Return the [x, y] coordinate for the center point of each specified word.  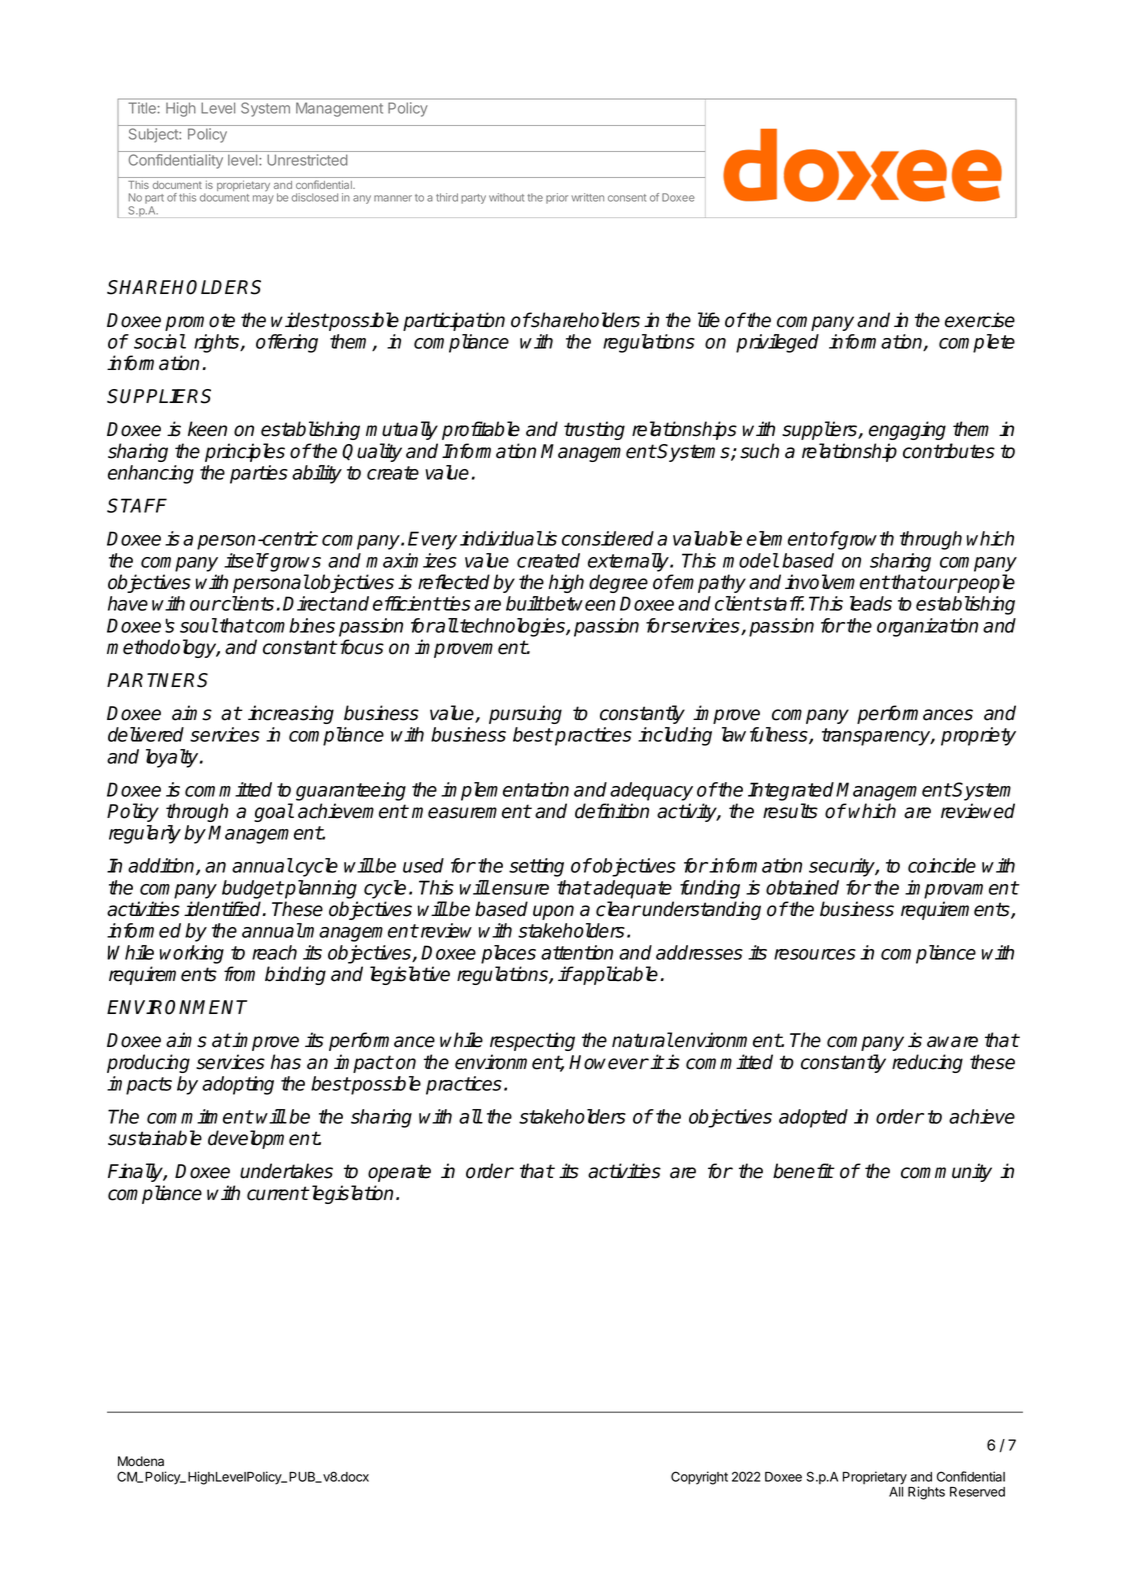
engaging [907, 430]
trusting [594, 430]
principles [245, 452]
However [609, 1062]
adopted [813, 1118]
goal [274, 812]
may [263, 199]
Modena [141, 1461]
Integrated [792, 791]
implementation [505, 791]
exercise [980, 320]
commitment [200, 1116]
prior [557, 198]
